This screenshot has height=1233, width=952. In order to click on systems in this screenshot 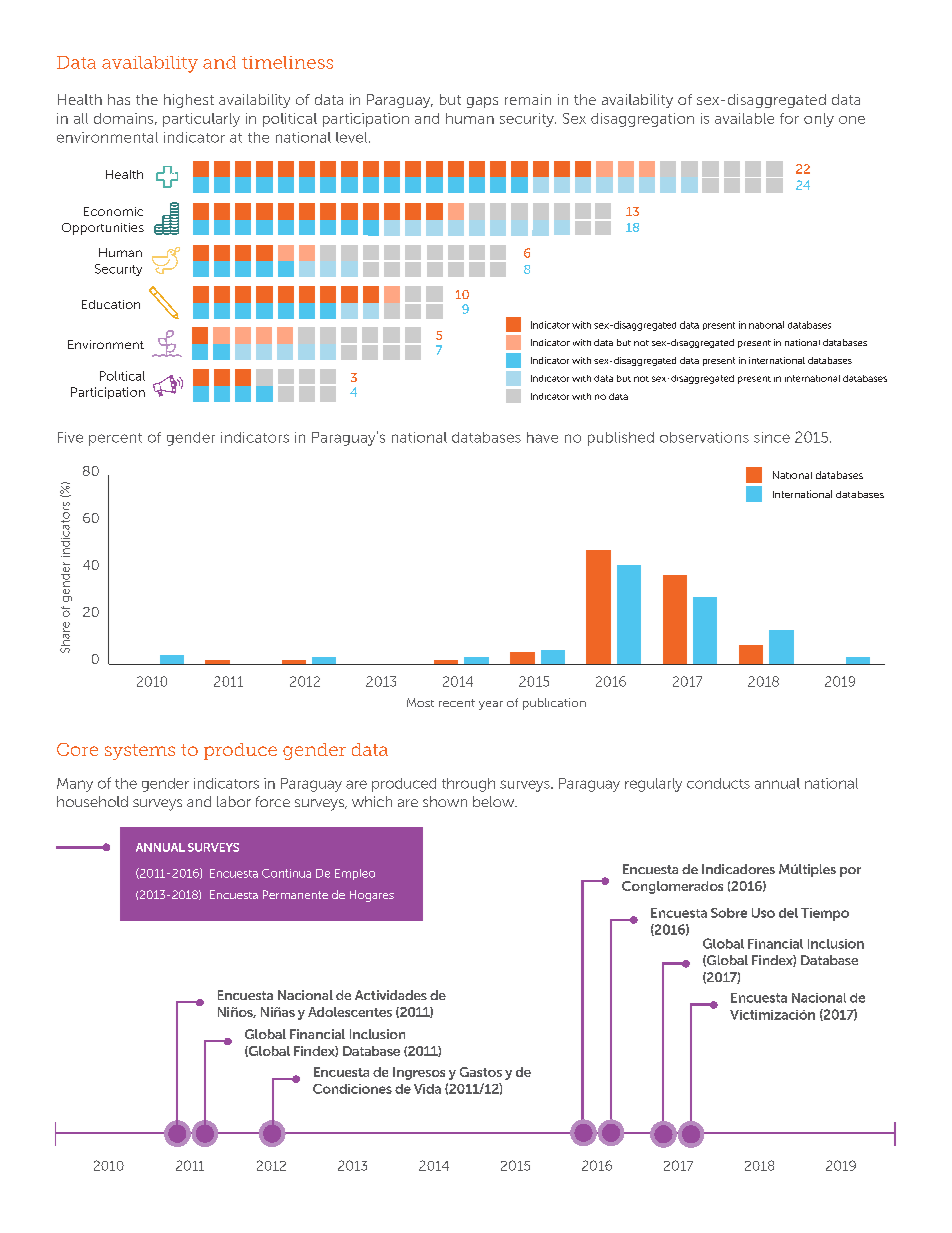, I will do `click(140, 752)`.
